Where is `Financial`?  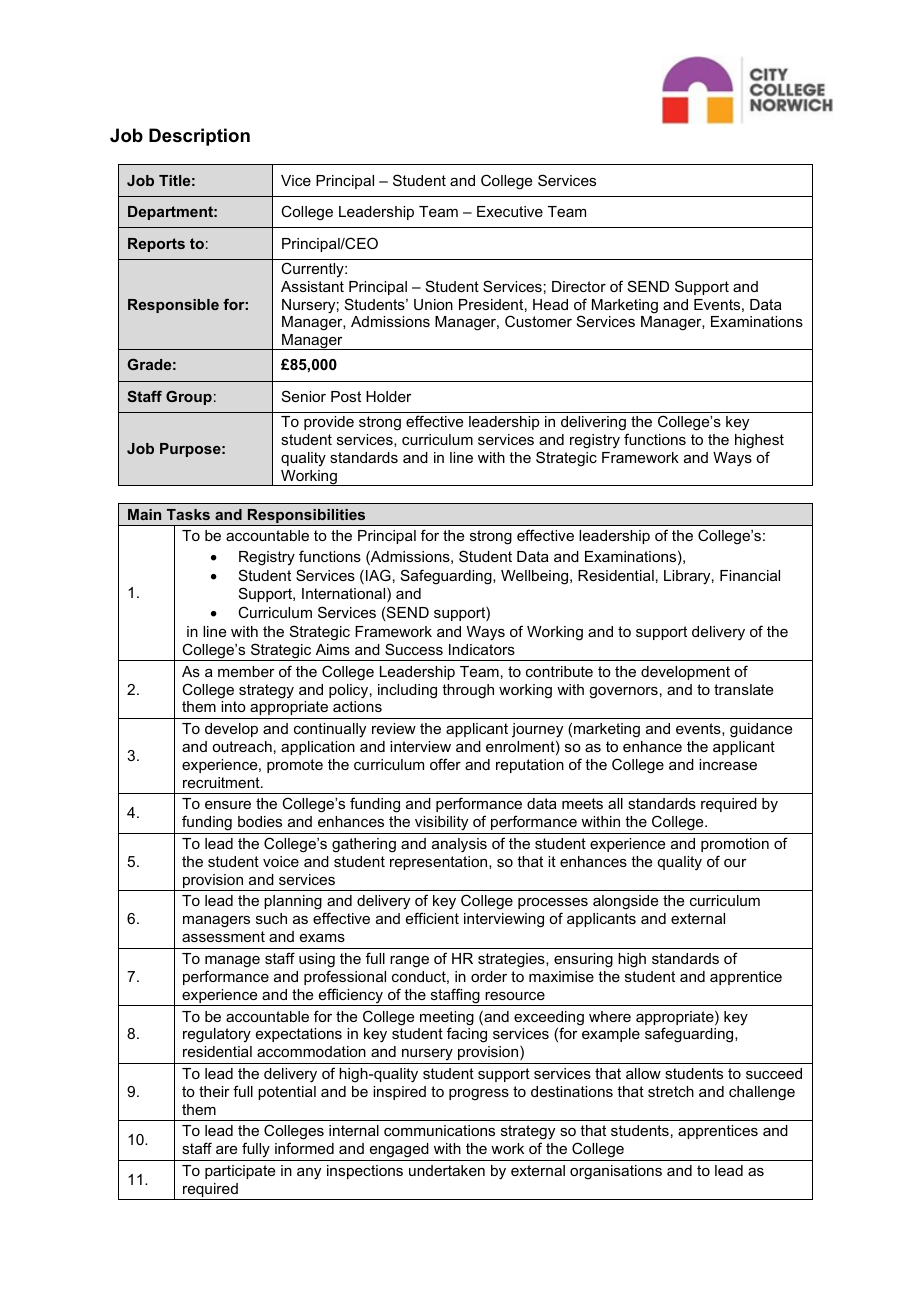 Financial is located at coordinates (750, 575).
